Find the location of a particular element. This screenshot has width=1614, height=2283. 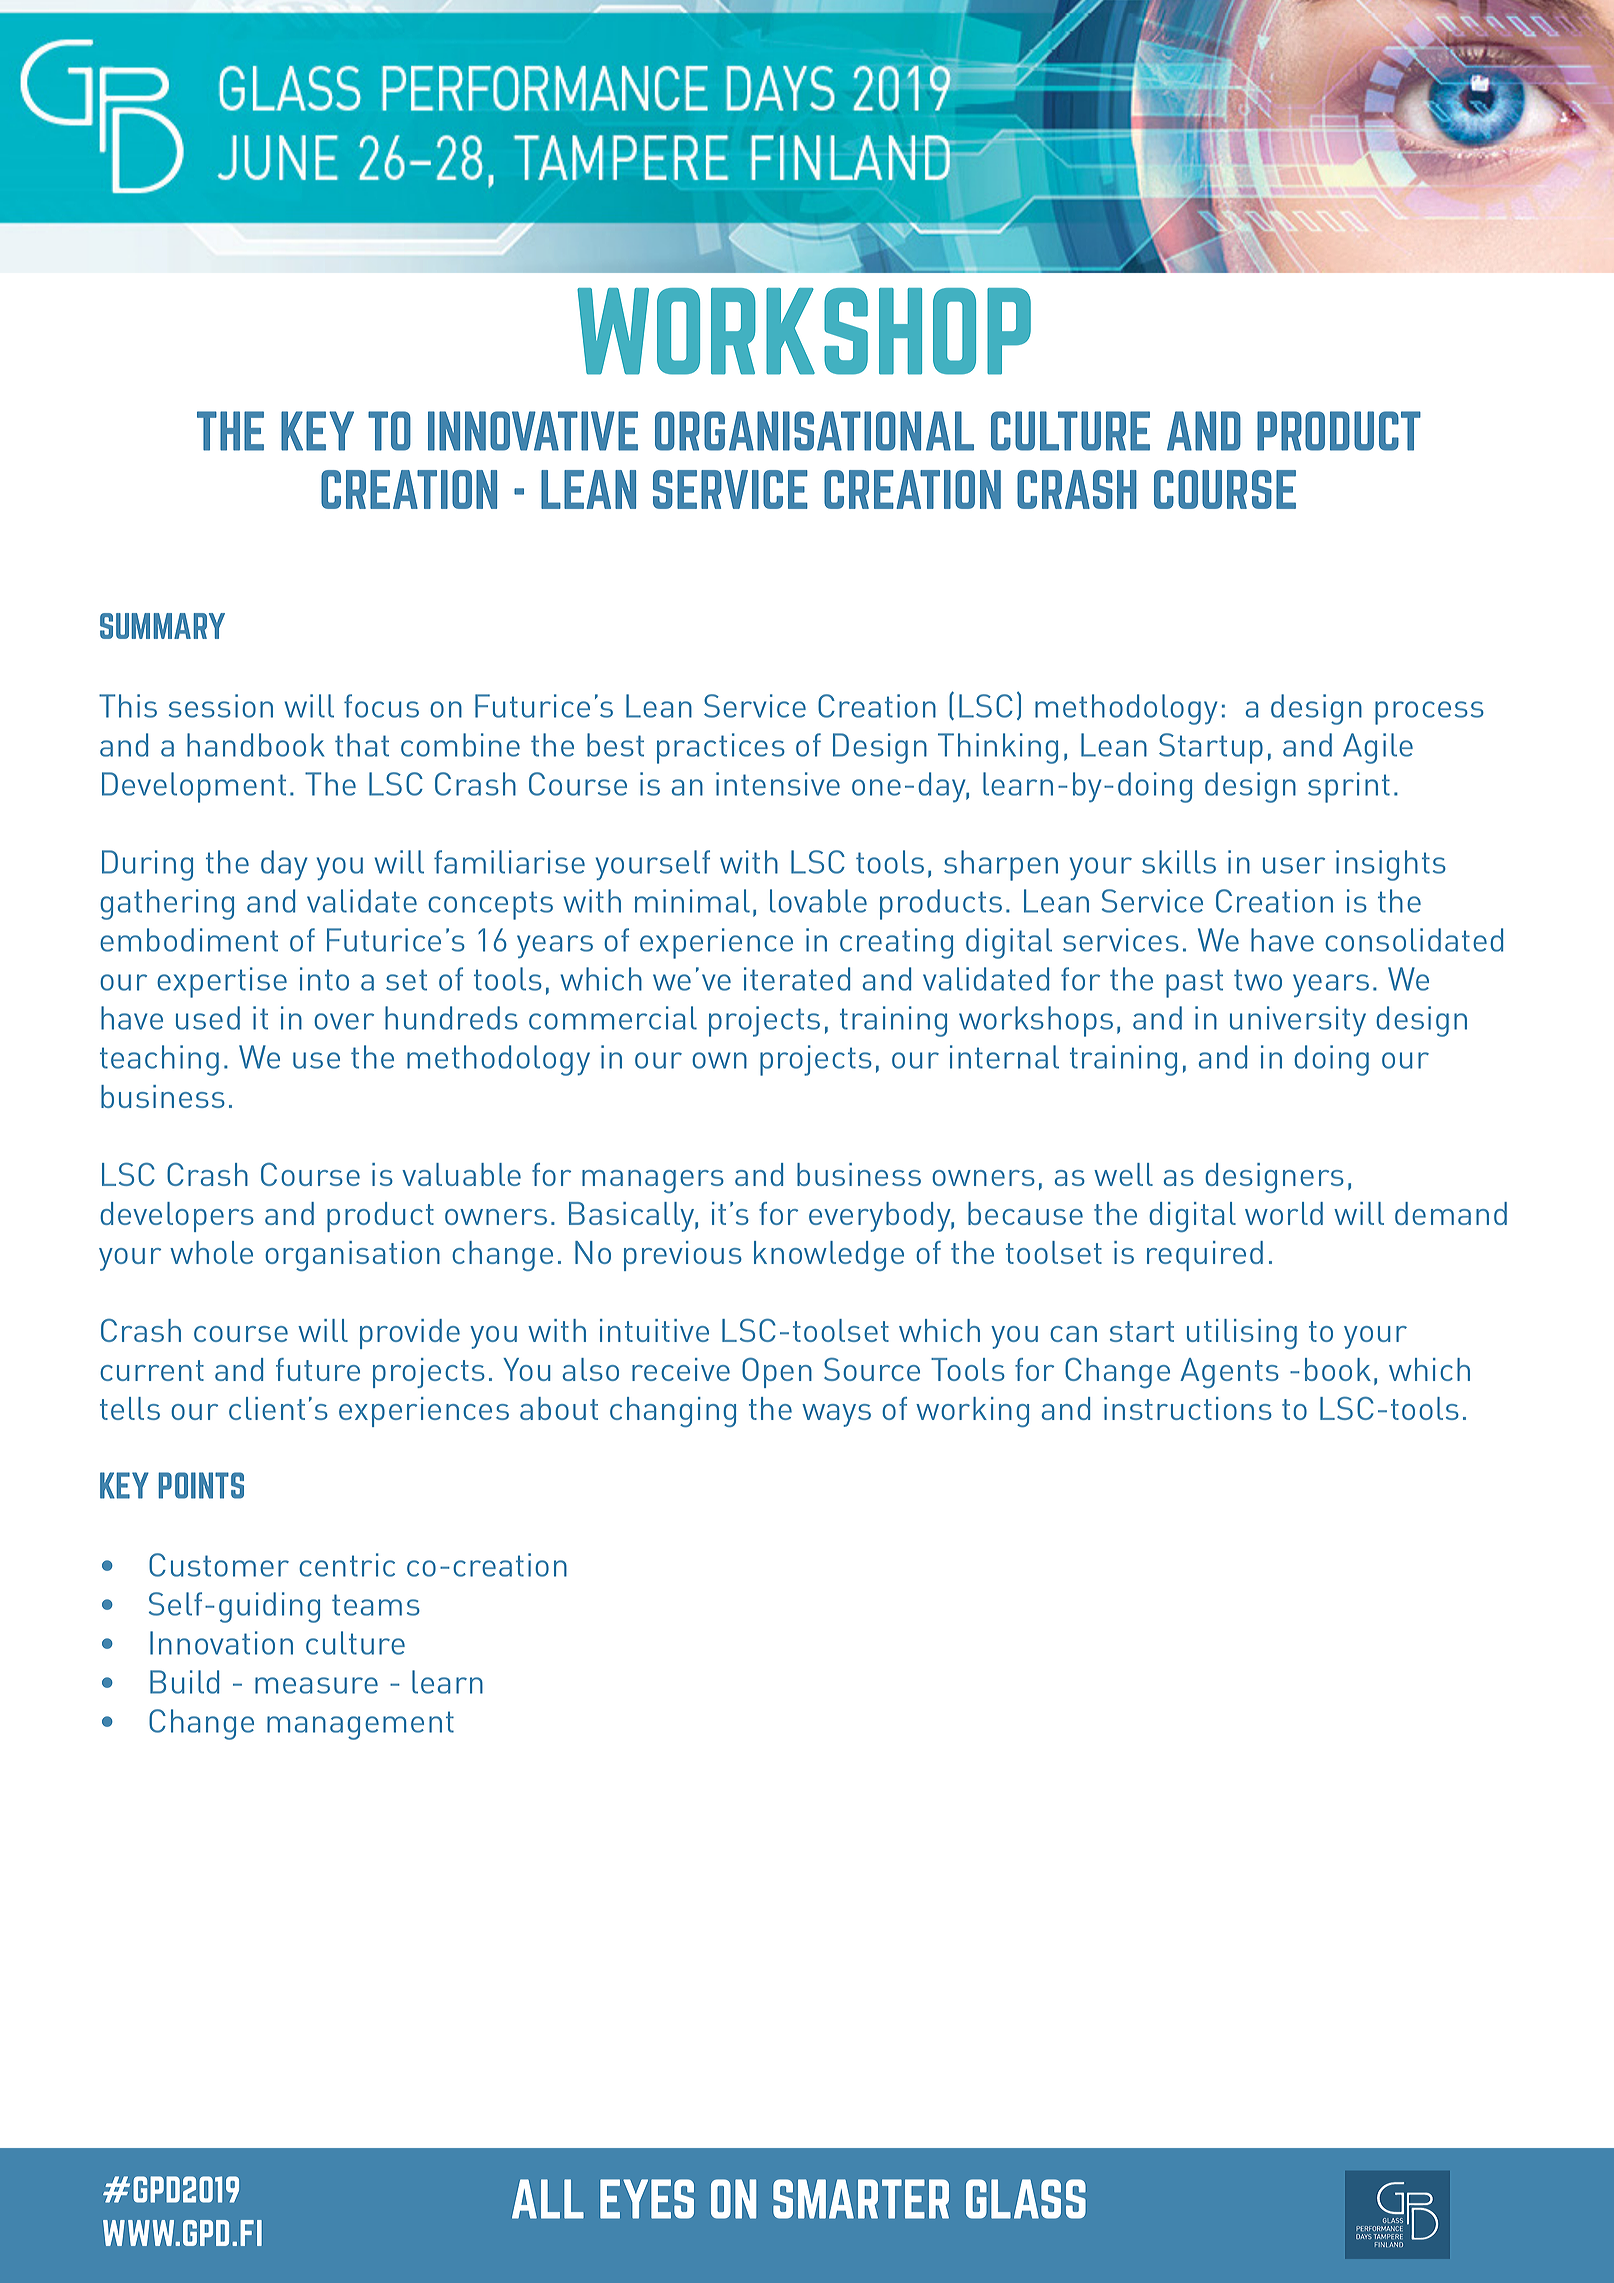

developers is located at coordinates (177, 1217).
